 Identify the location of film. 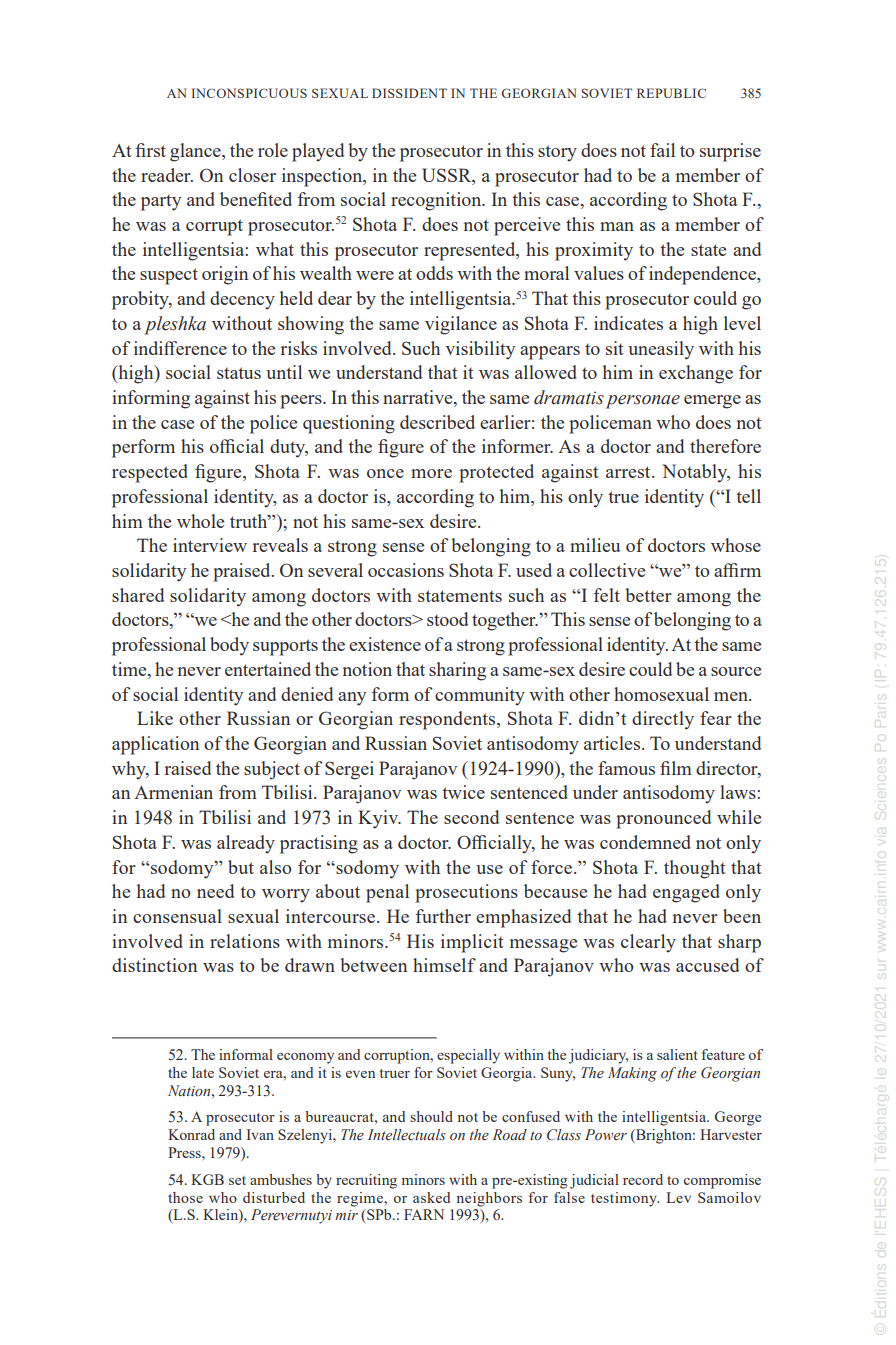
(676, 768).
